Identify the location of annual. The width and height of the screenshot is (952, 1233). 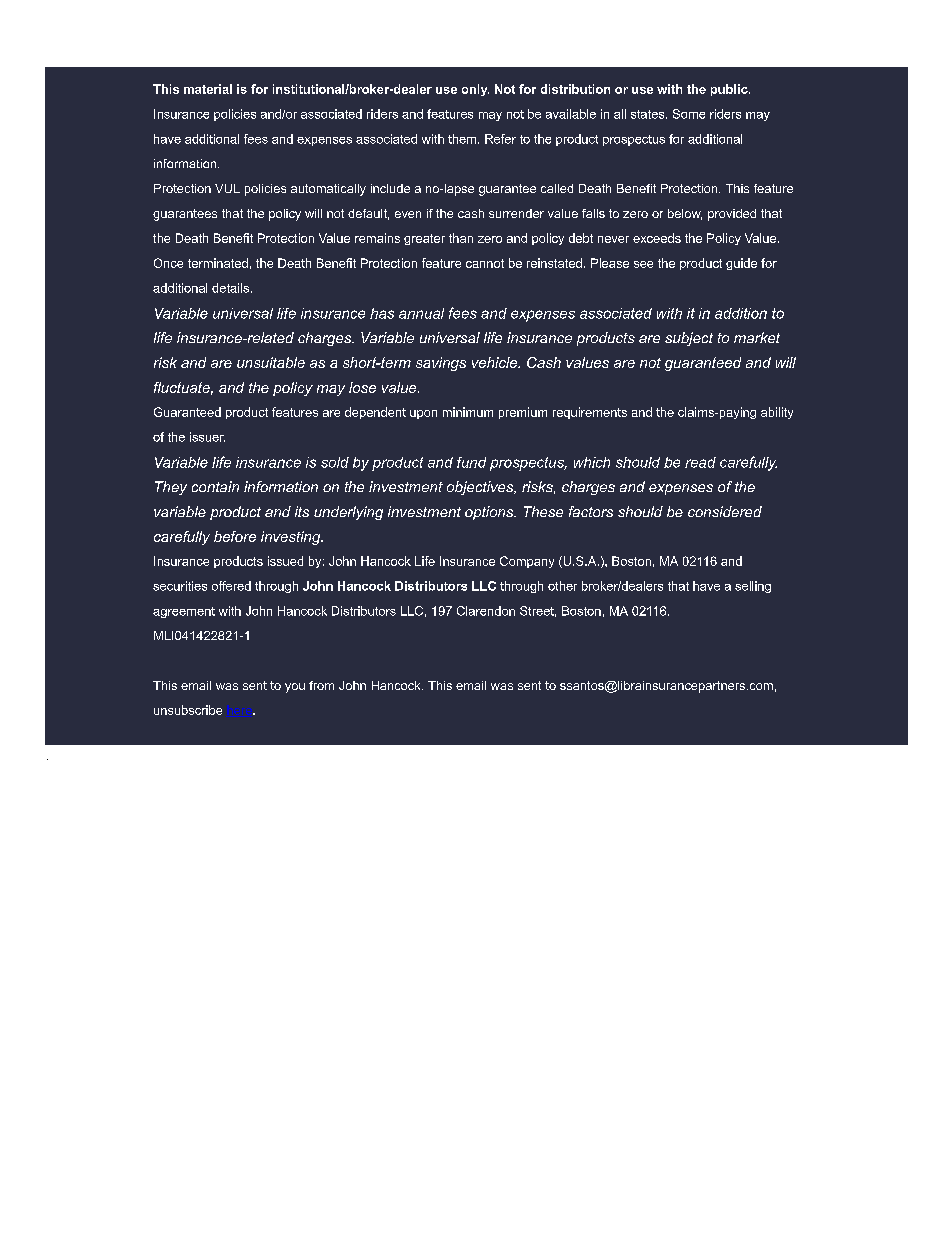
(421, 313).
